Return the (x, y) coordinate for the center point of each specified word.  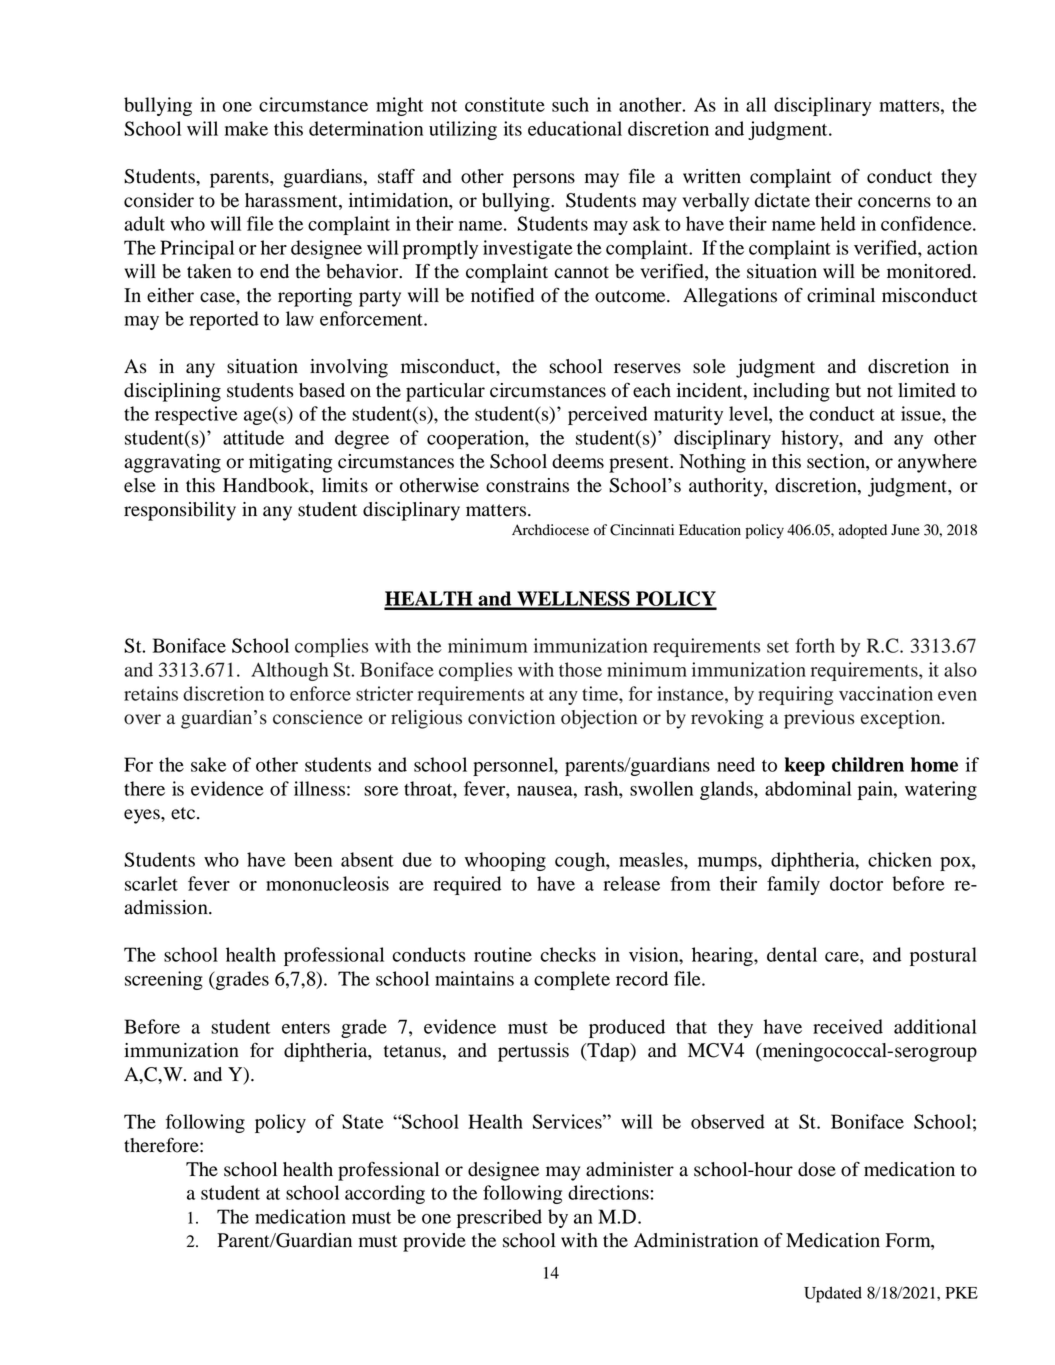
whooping (505, 861)
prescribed (499, 1218)
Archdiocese (550, 530)
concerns (894, 202)
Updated (833, 1294)
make (246, 128)
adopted (863, 531)
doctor (856, 883)
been (313, 859)
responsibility (180, 511)
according (385, 1194)
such (570, 104)
